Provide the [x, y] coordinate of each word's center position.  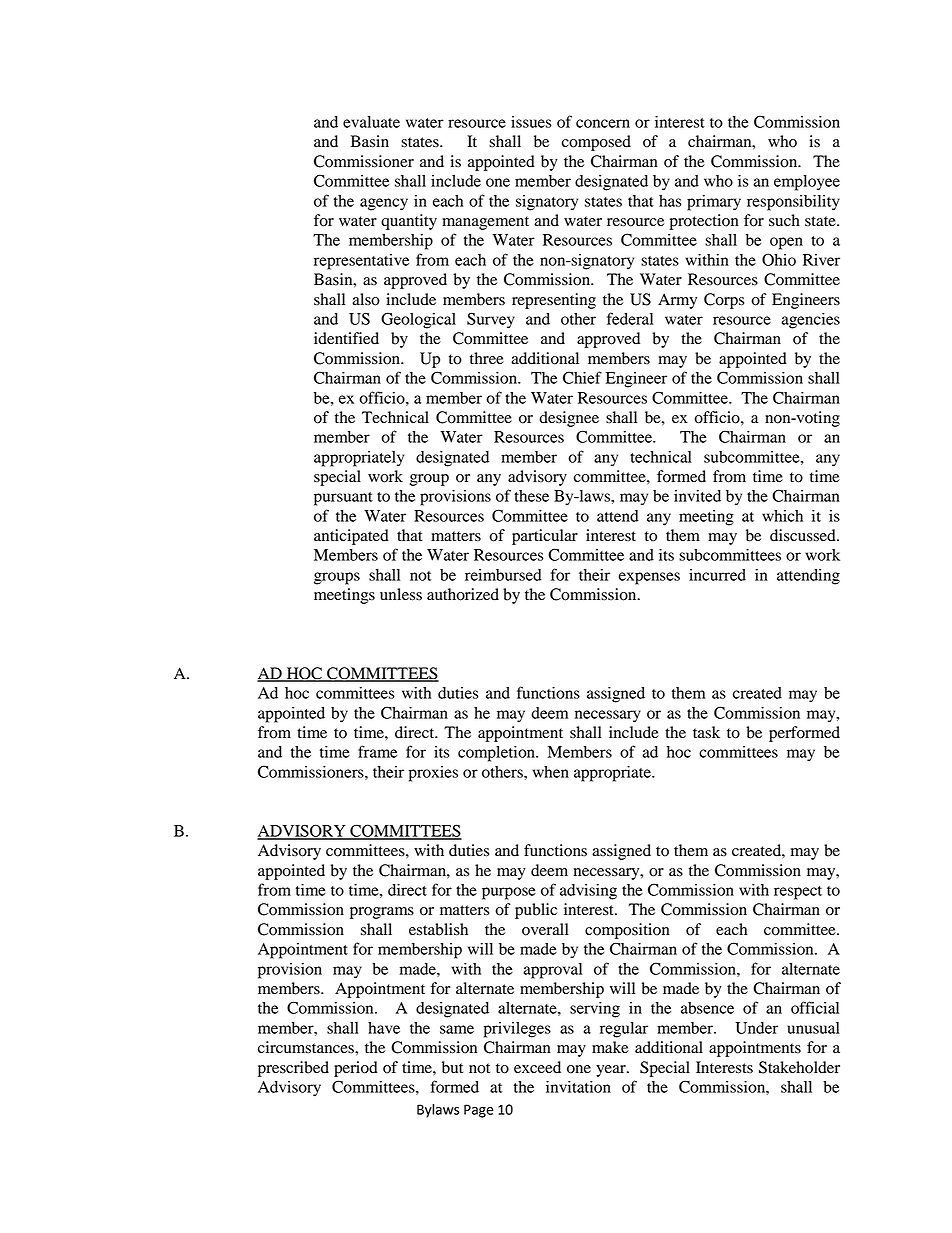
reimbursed [503, 575]
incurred [717, 575]
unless [401, 594]
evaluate [371, 122]
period [356, 1069]
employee [807, 183]
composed [596, 143]
